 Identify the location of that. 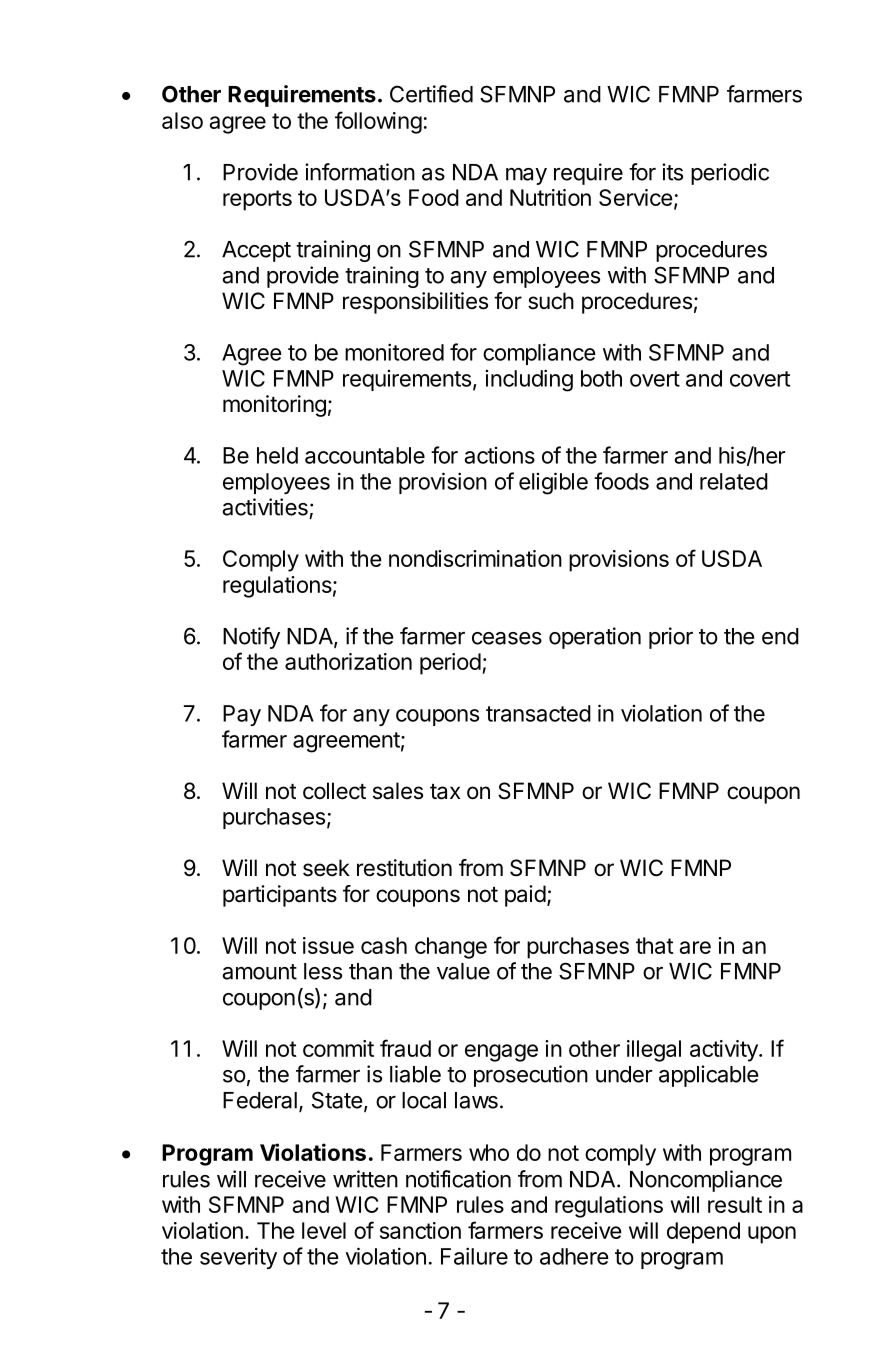
(655, 945).
